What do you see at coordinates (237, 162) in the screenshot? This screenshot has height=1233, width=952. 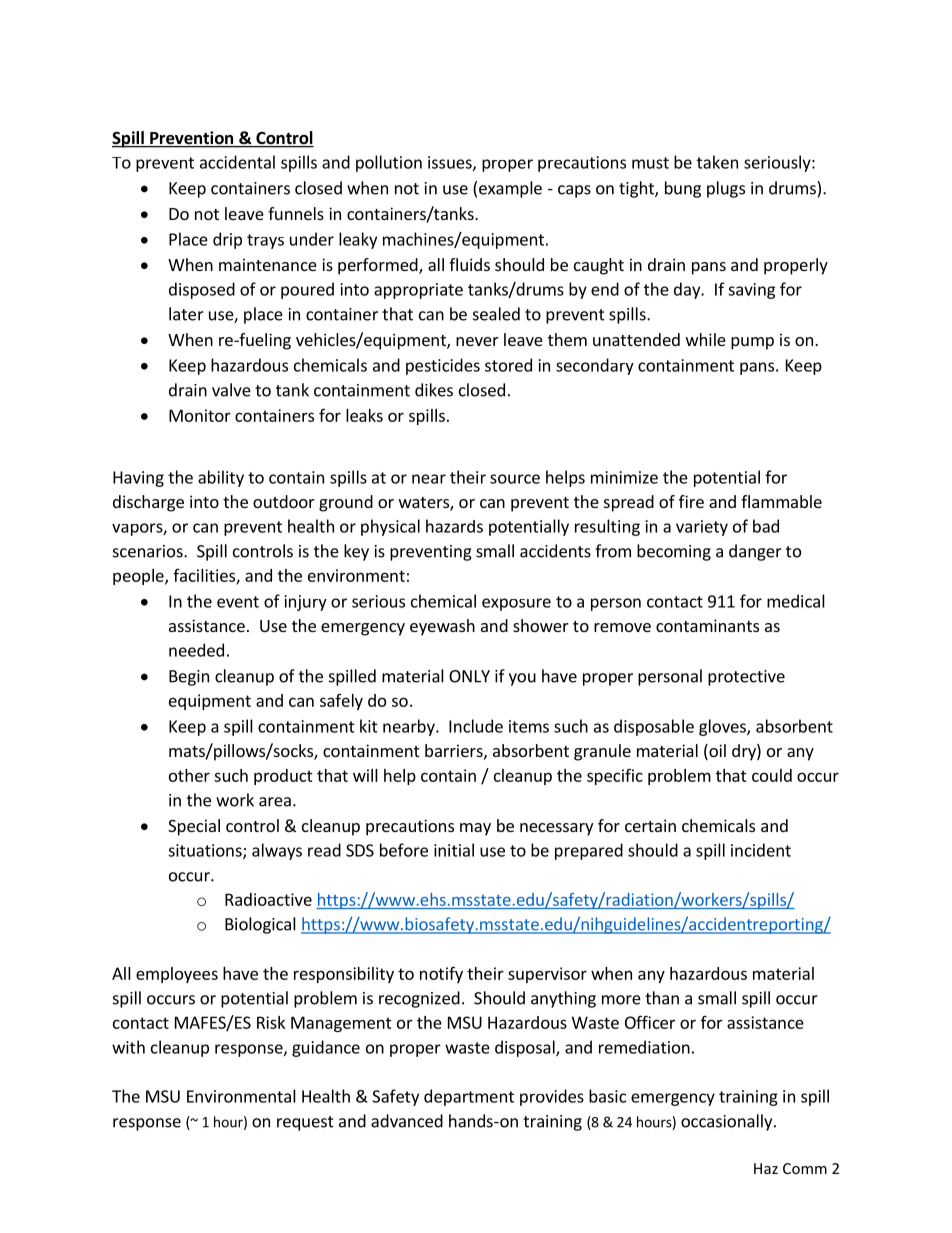 I see `accidental` at bounding box center [237, 162].
